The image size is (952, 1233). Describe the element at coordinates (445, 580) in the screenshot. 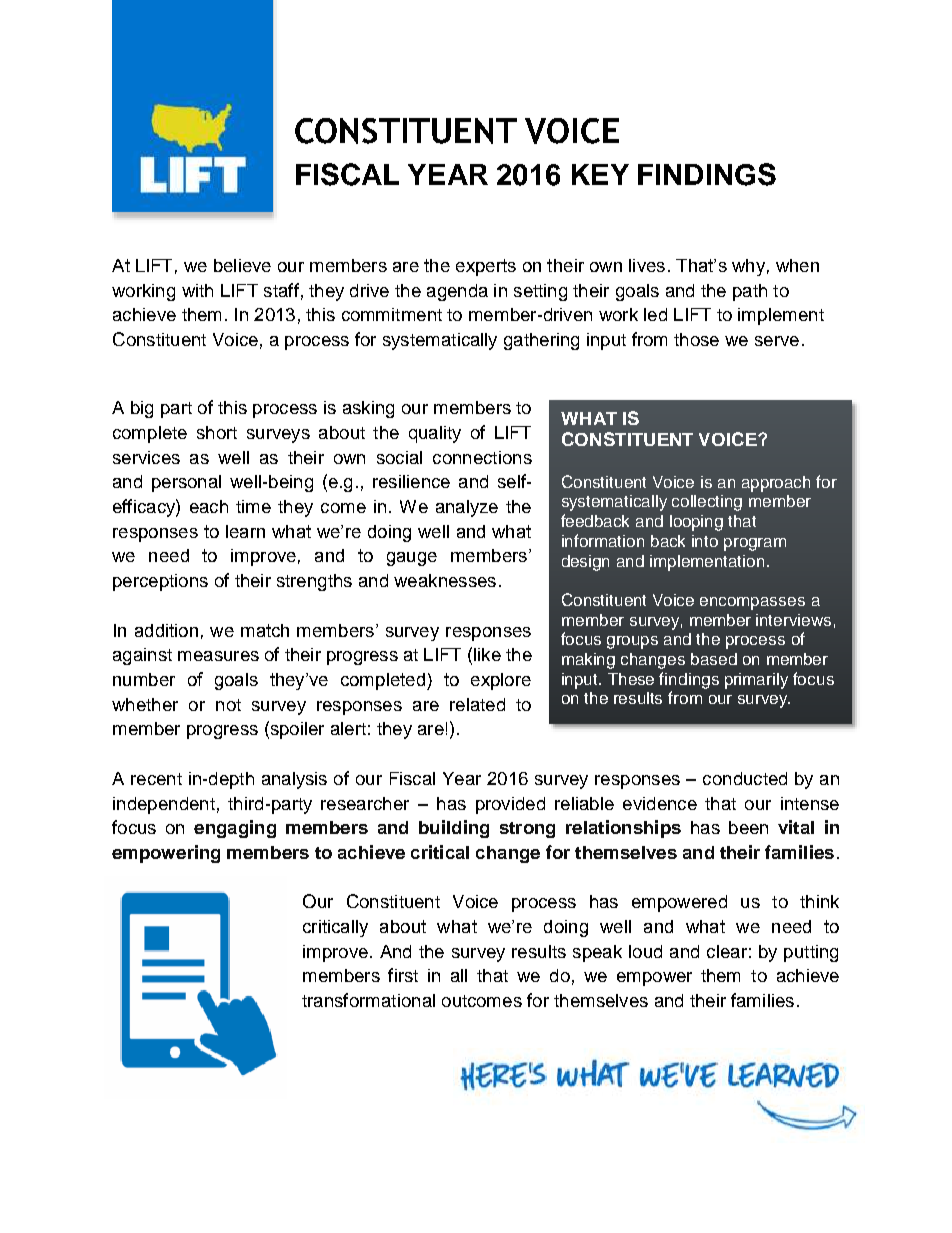

I see `weaknesses` at that location.
